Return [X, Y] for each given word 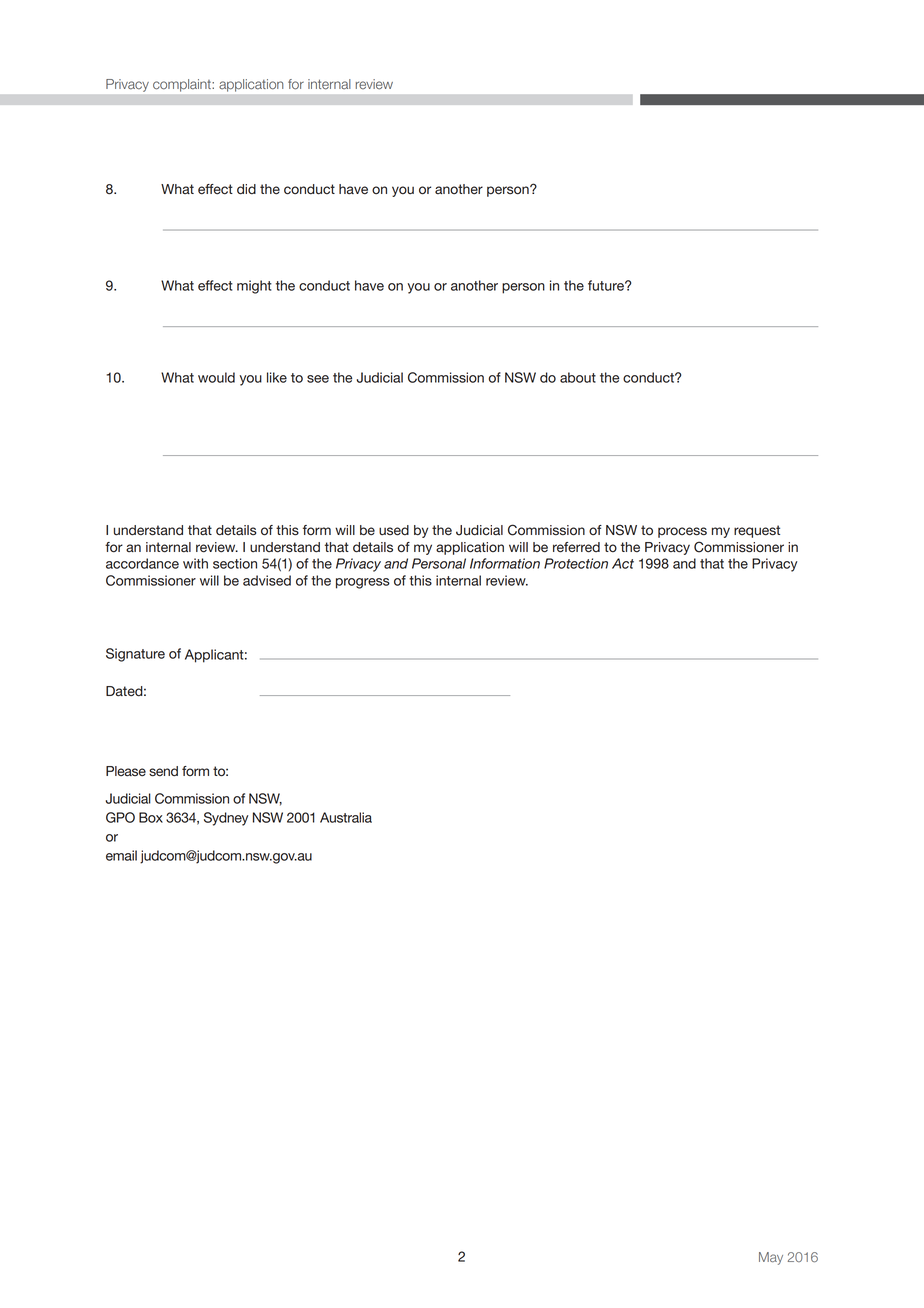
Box [151, 817]
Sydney [226, 819]
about [578, 377]
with [195, 563]
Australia [346, 817]
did [246, 189]
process [682, 532]
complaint [182, 85]
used [394, 530]
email [121, 855]
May [771, 1258]
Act [623, 563]
